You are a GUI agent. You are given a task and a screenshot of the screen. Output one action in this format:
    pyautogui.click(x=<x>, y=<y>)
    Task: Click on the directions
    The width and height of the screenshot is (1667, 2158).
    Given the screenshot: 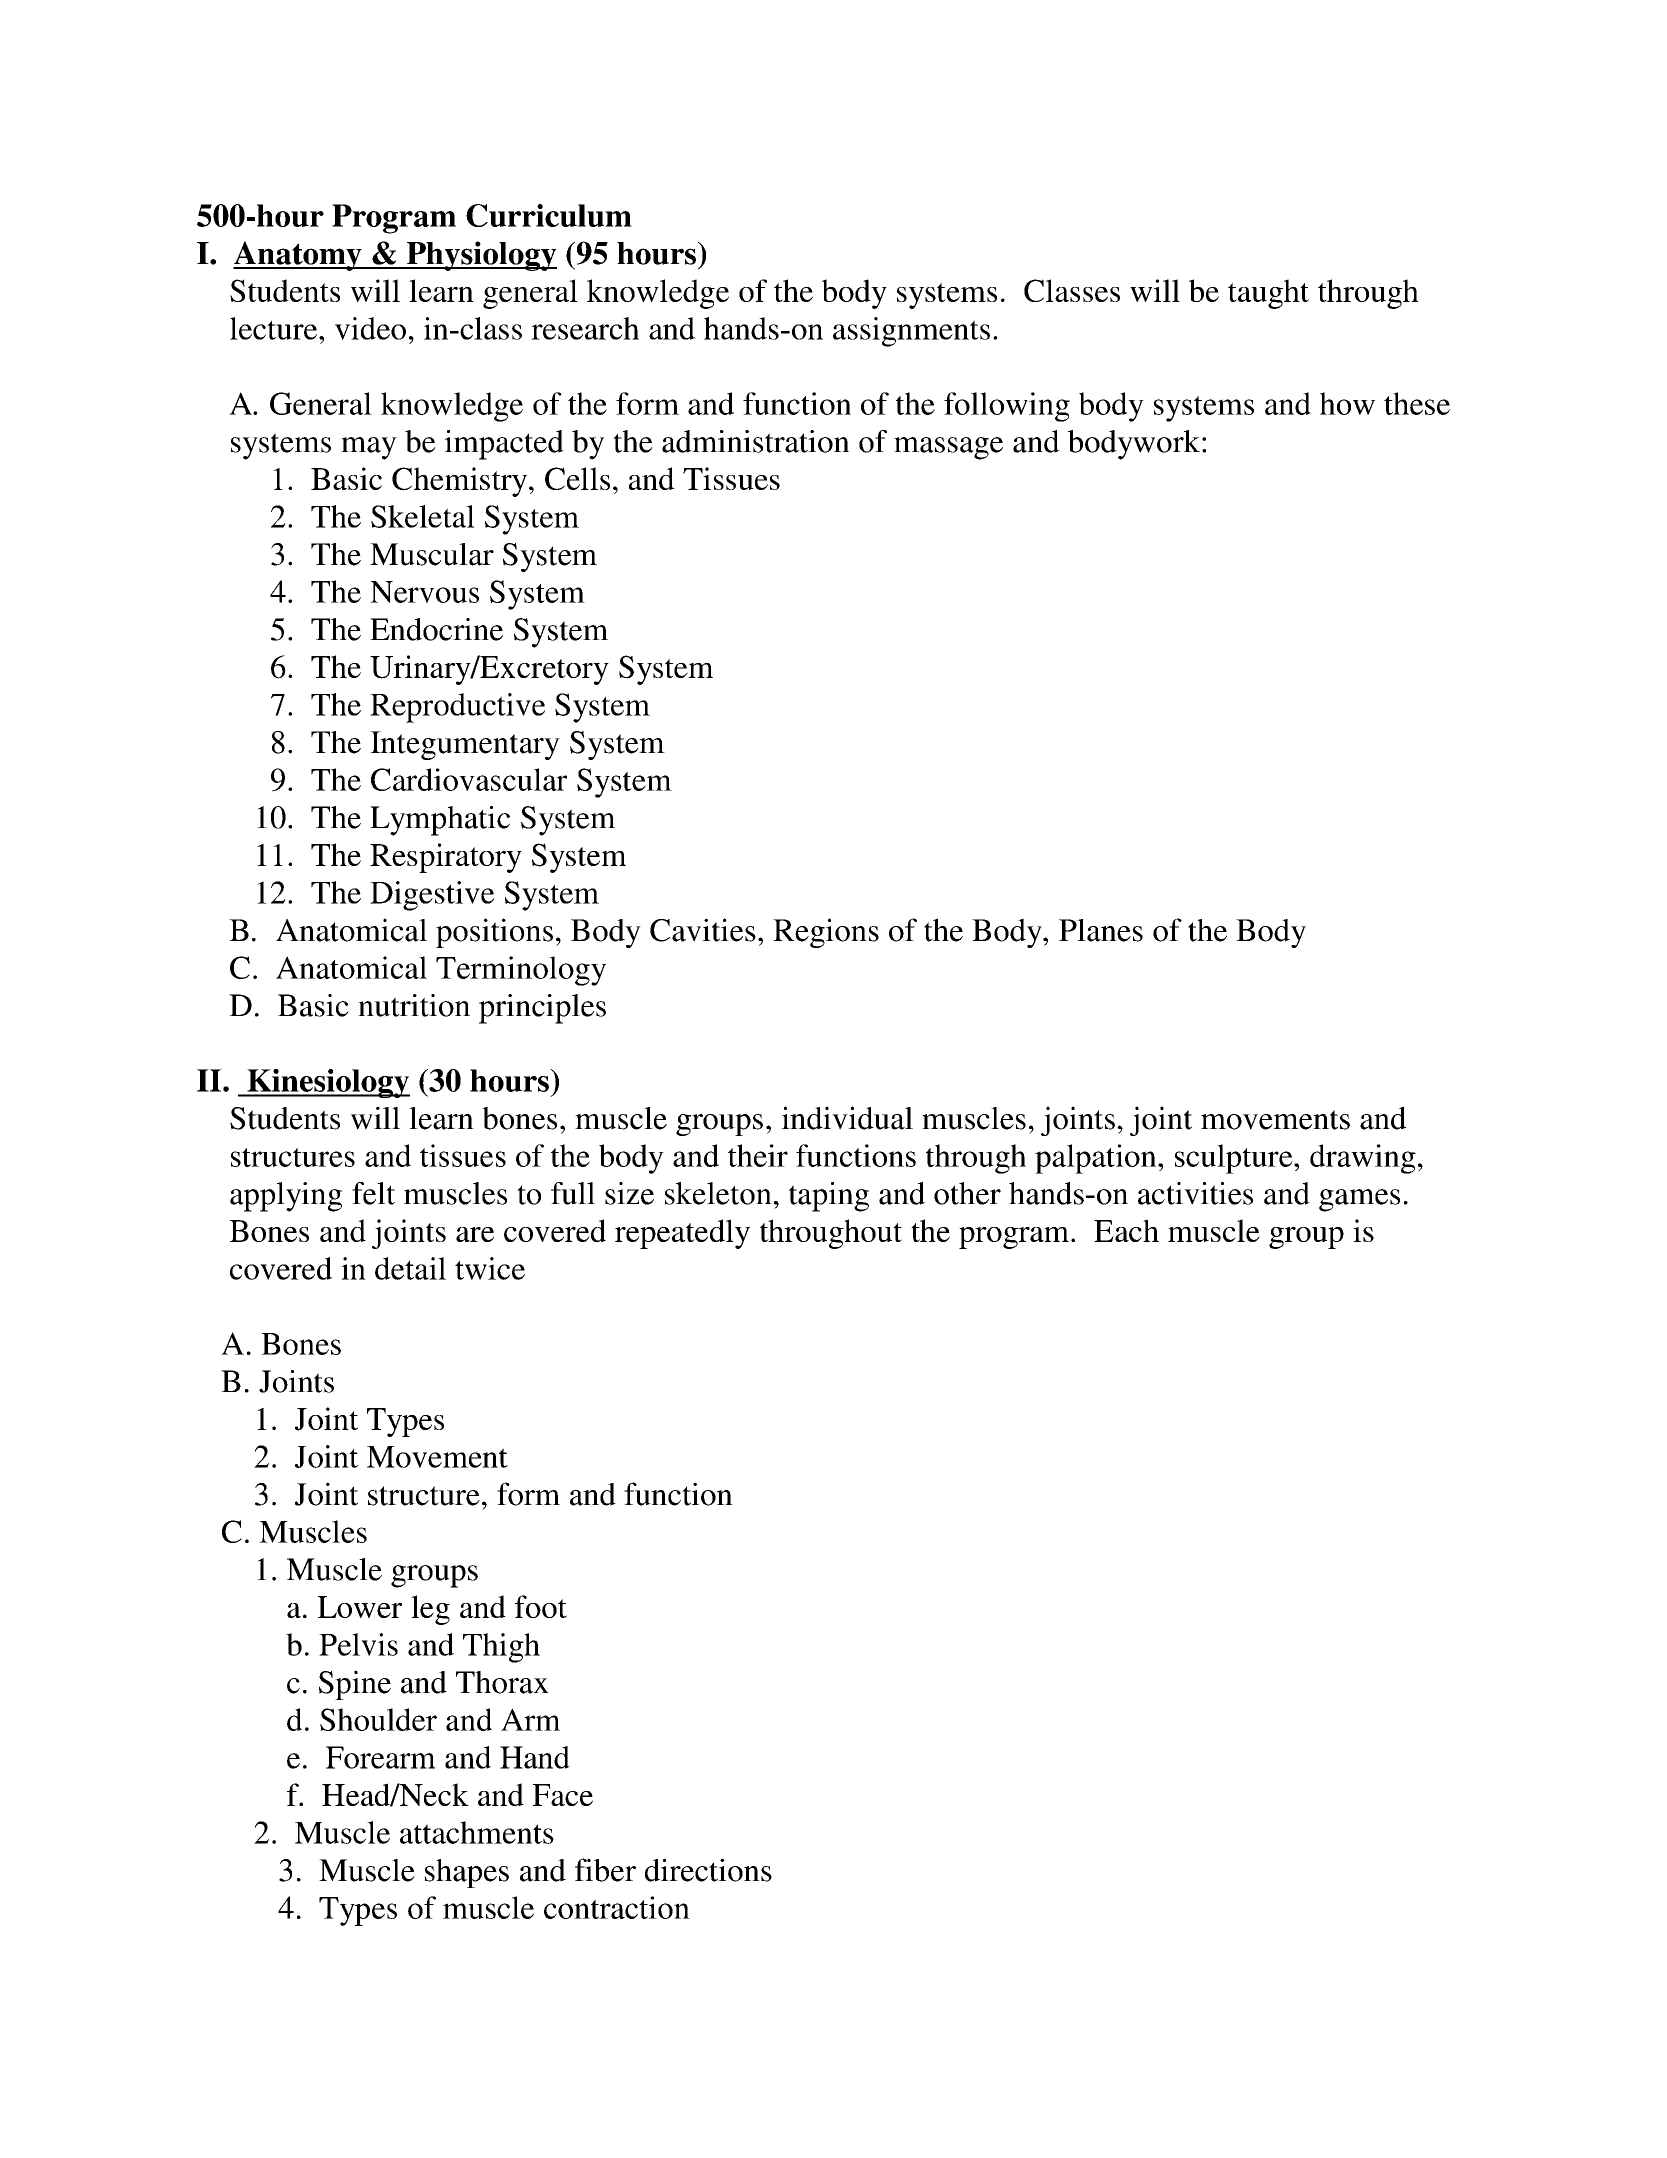 What is the action you would take?
    pyautogui.click(x=708, y=1870)
